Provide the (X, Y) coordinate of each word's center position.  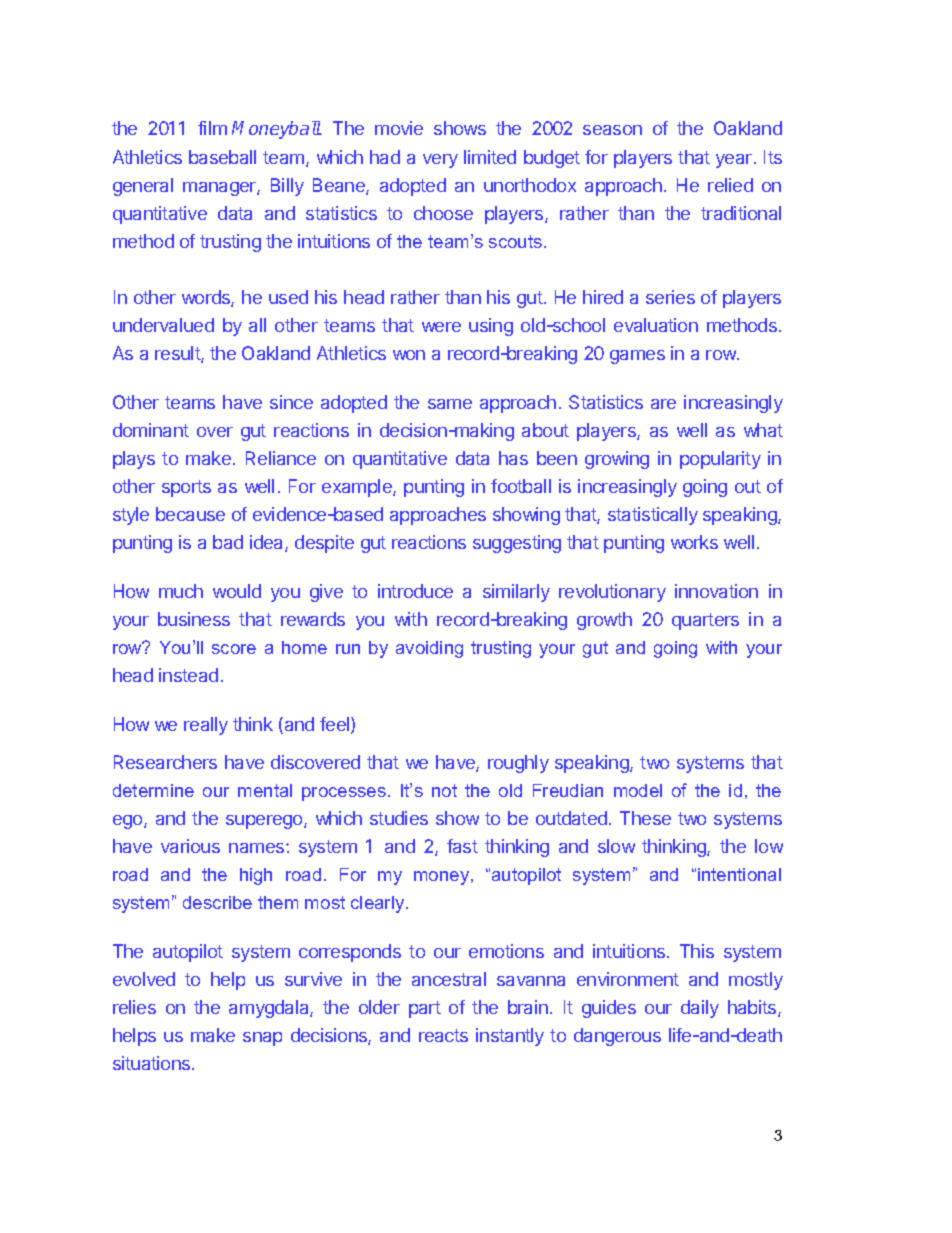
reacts (443, 1035)
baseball (222, 157)
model (638, 790)
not (444, 790)
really (206, 726)
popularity (720, 460)
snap (262, 1039)
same (450, 404)
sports (186, 488)
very (440, 161)
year (734, 161)
